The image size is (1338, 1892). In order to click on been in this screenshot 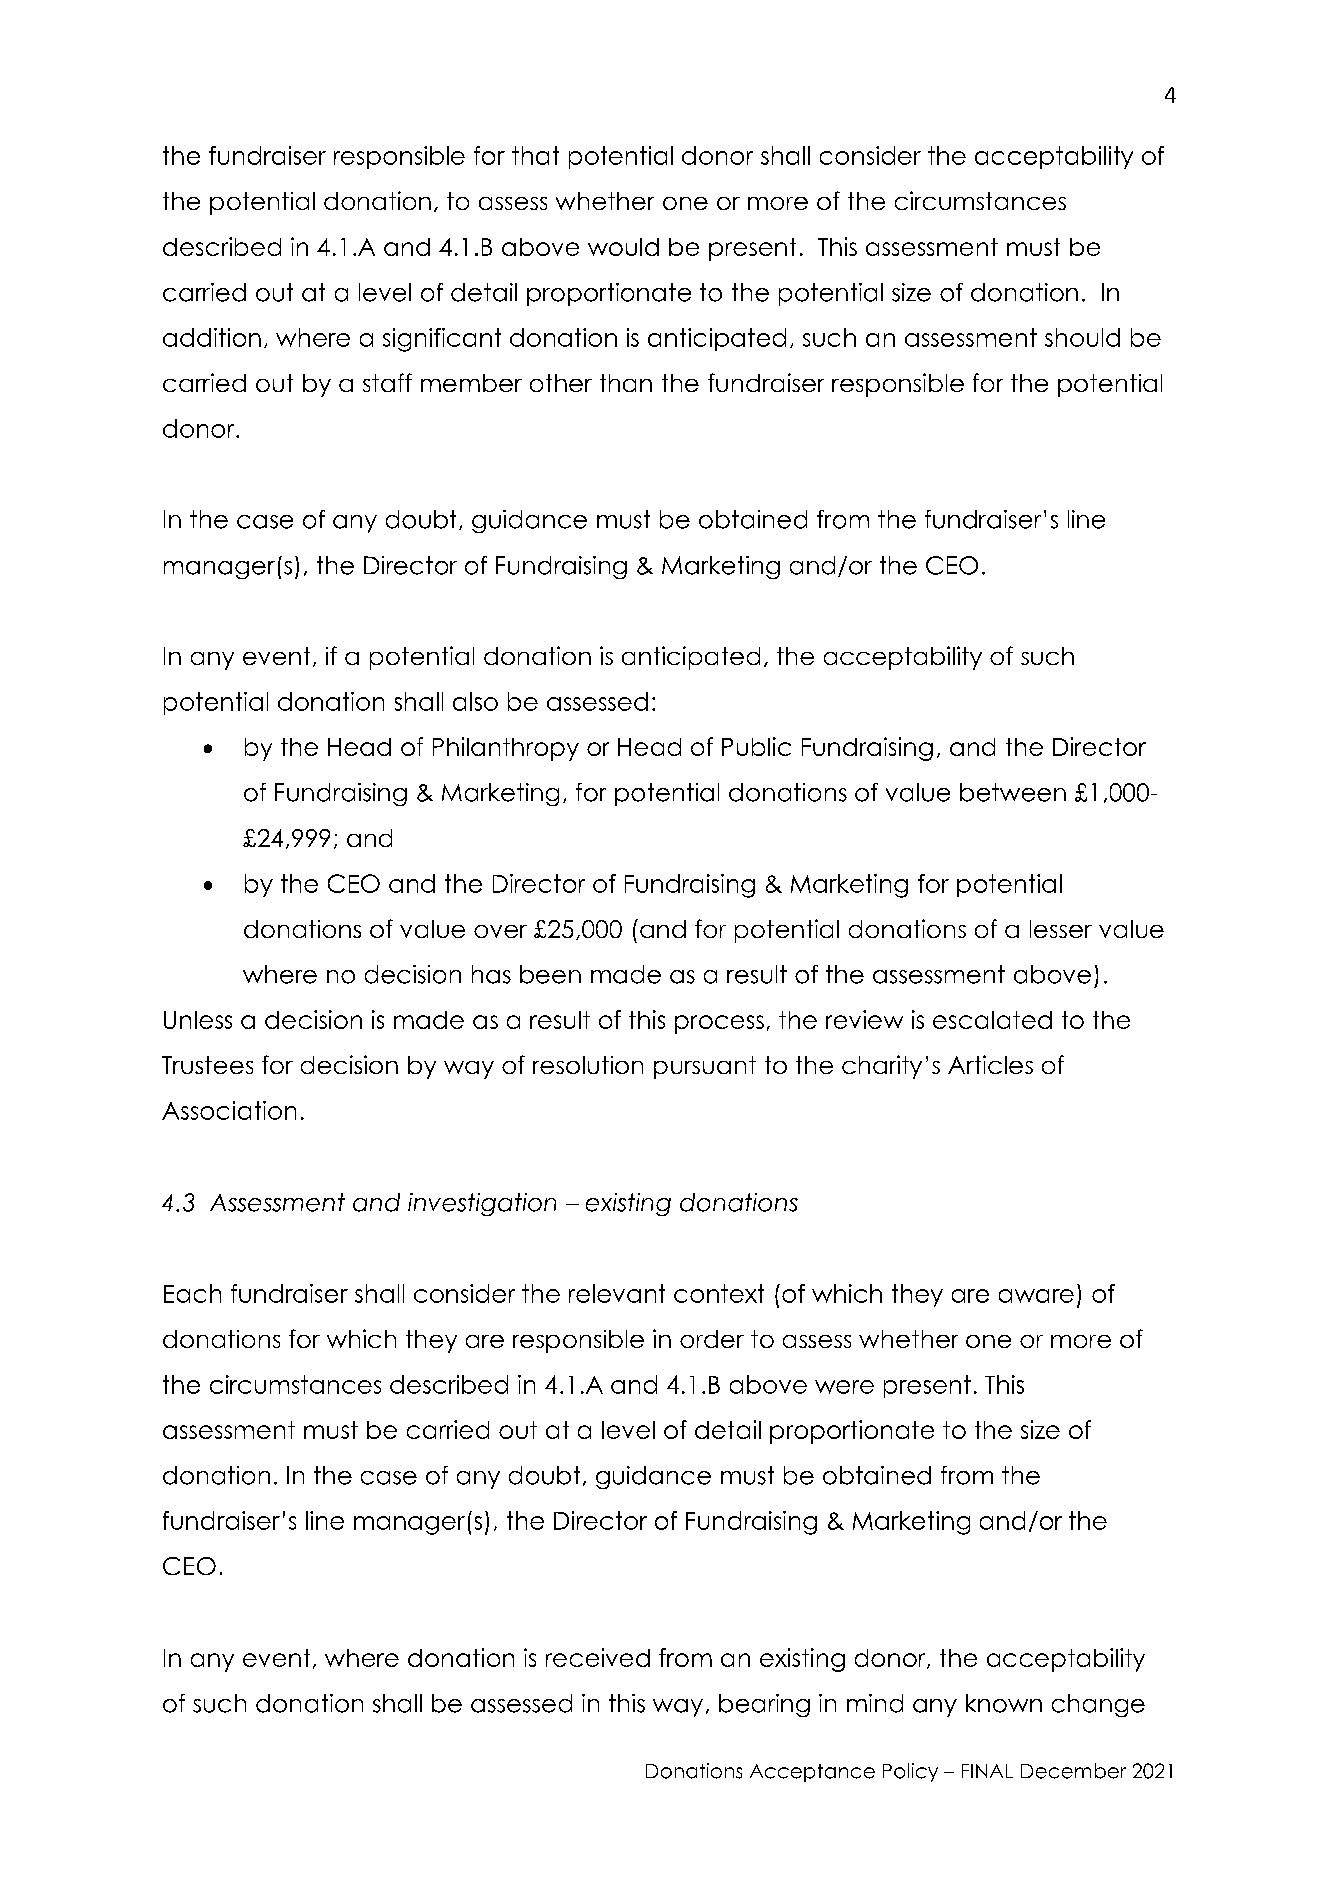, I will do `click(550, 974)`.
